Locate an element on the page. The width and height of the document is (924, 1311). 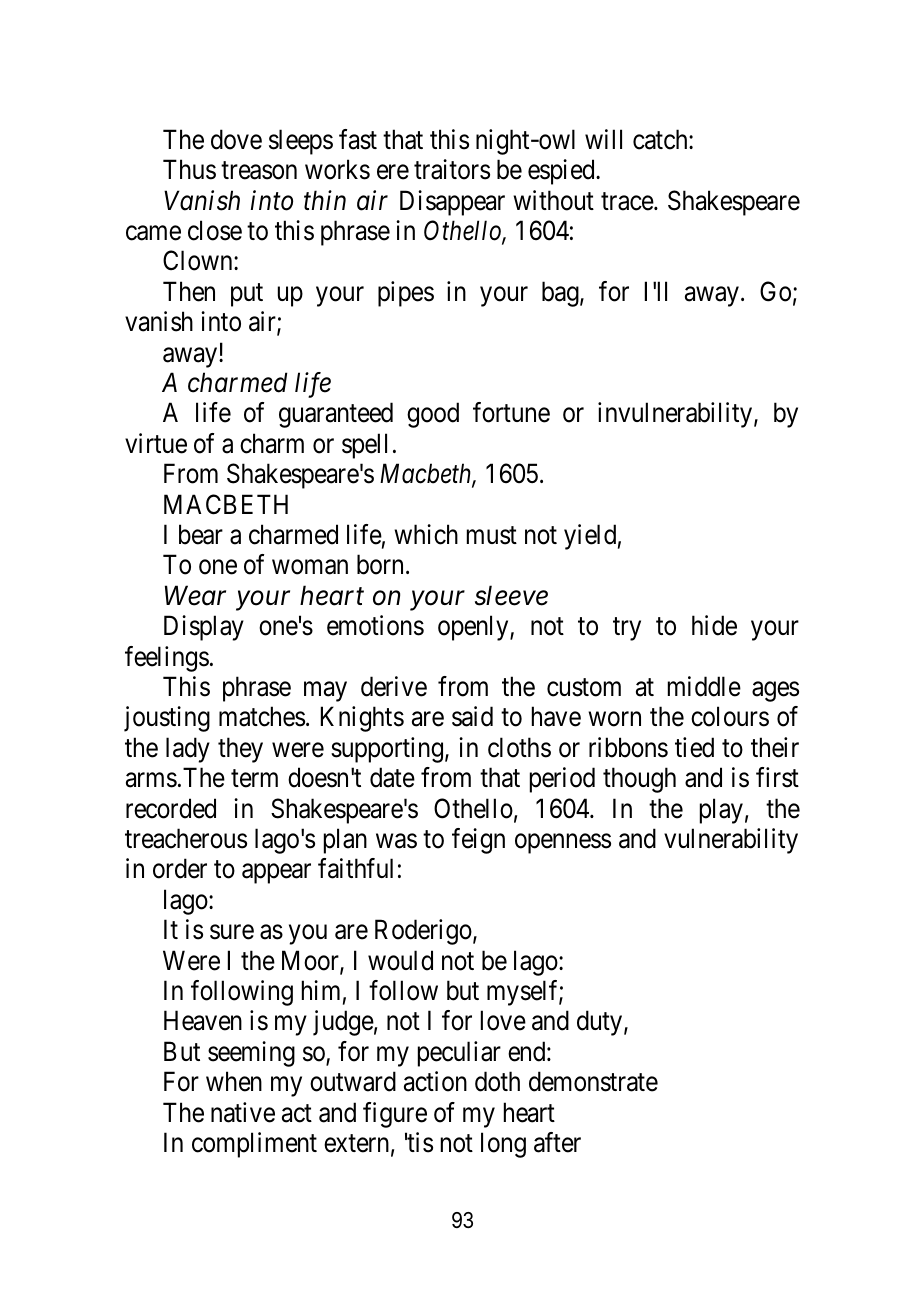
traitors is located at coordinates (452, 169).
